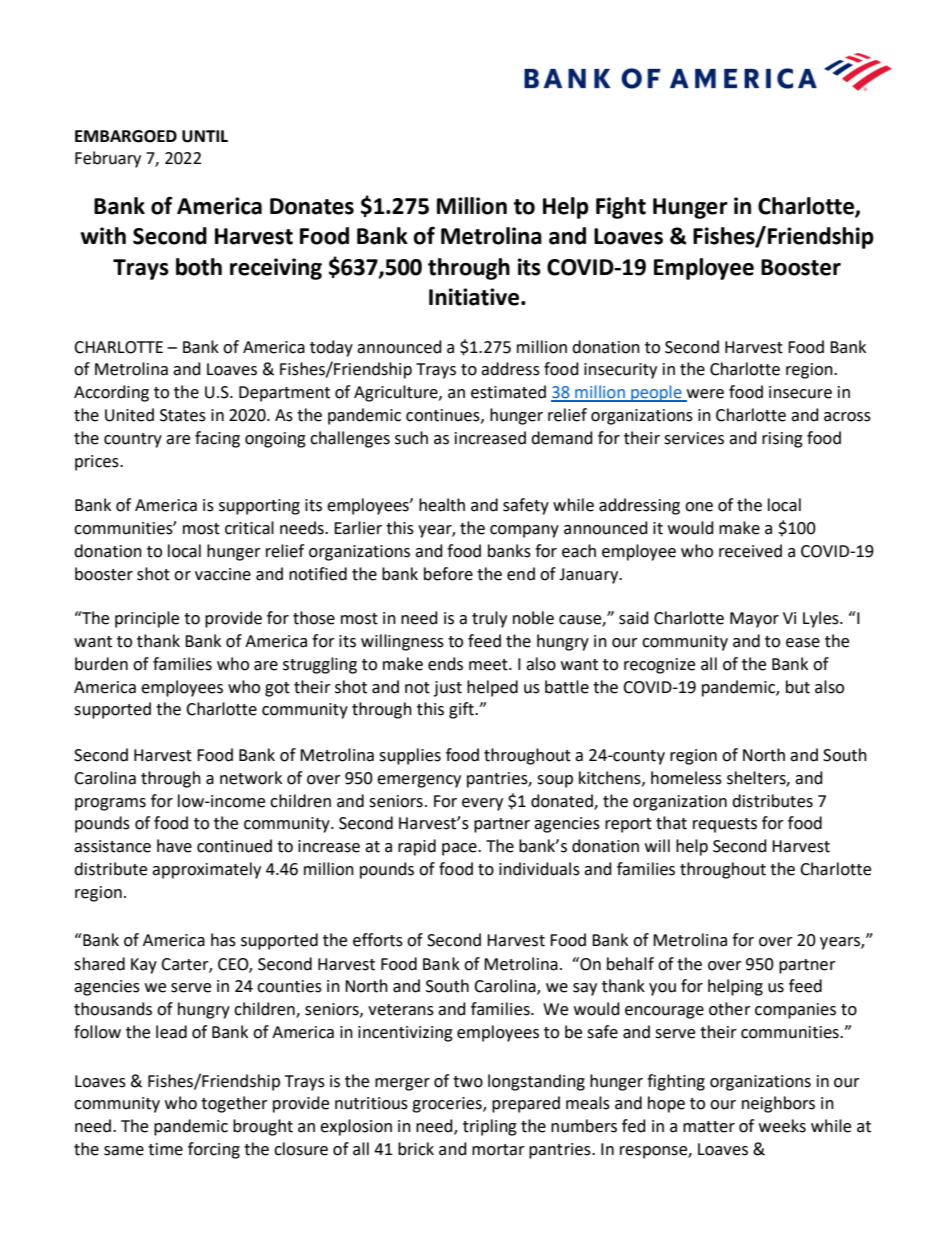  I want to click on pace, so click(460, 849).
